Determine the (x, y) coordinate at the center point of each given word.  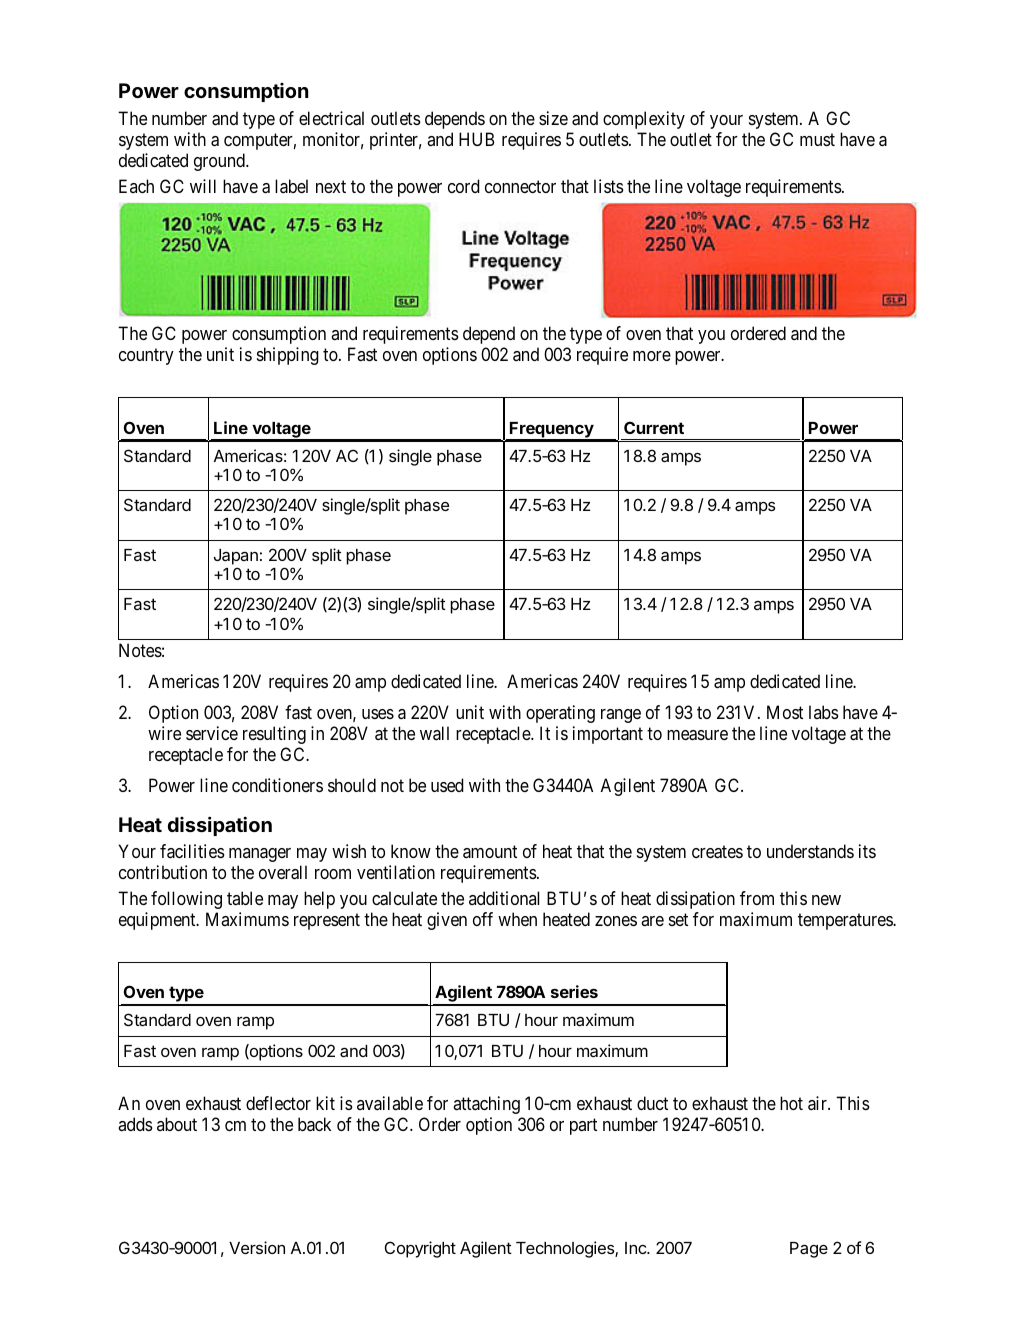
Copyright (420, 1249)
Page (809, 1250)
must (817, 139)
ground (220, 162)
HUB (476, 139)
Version (257, 1247)
